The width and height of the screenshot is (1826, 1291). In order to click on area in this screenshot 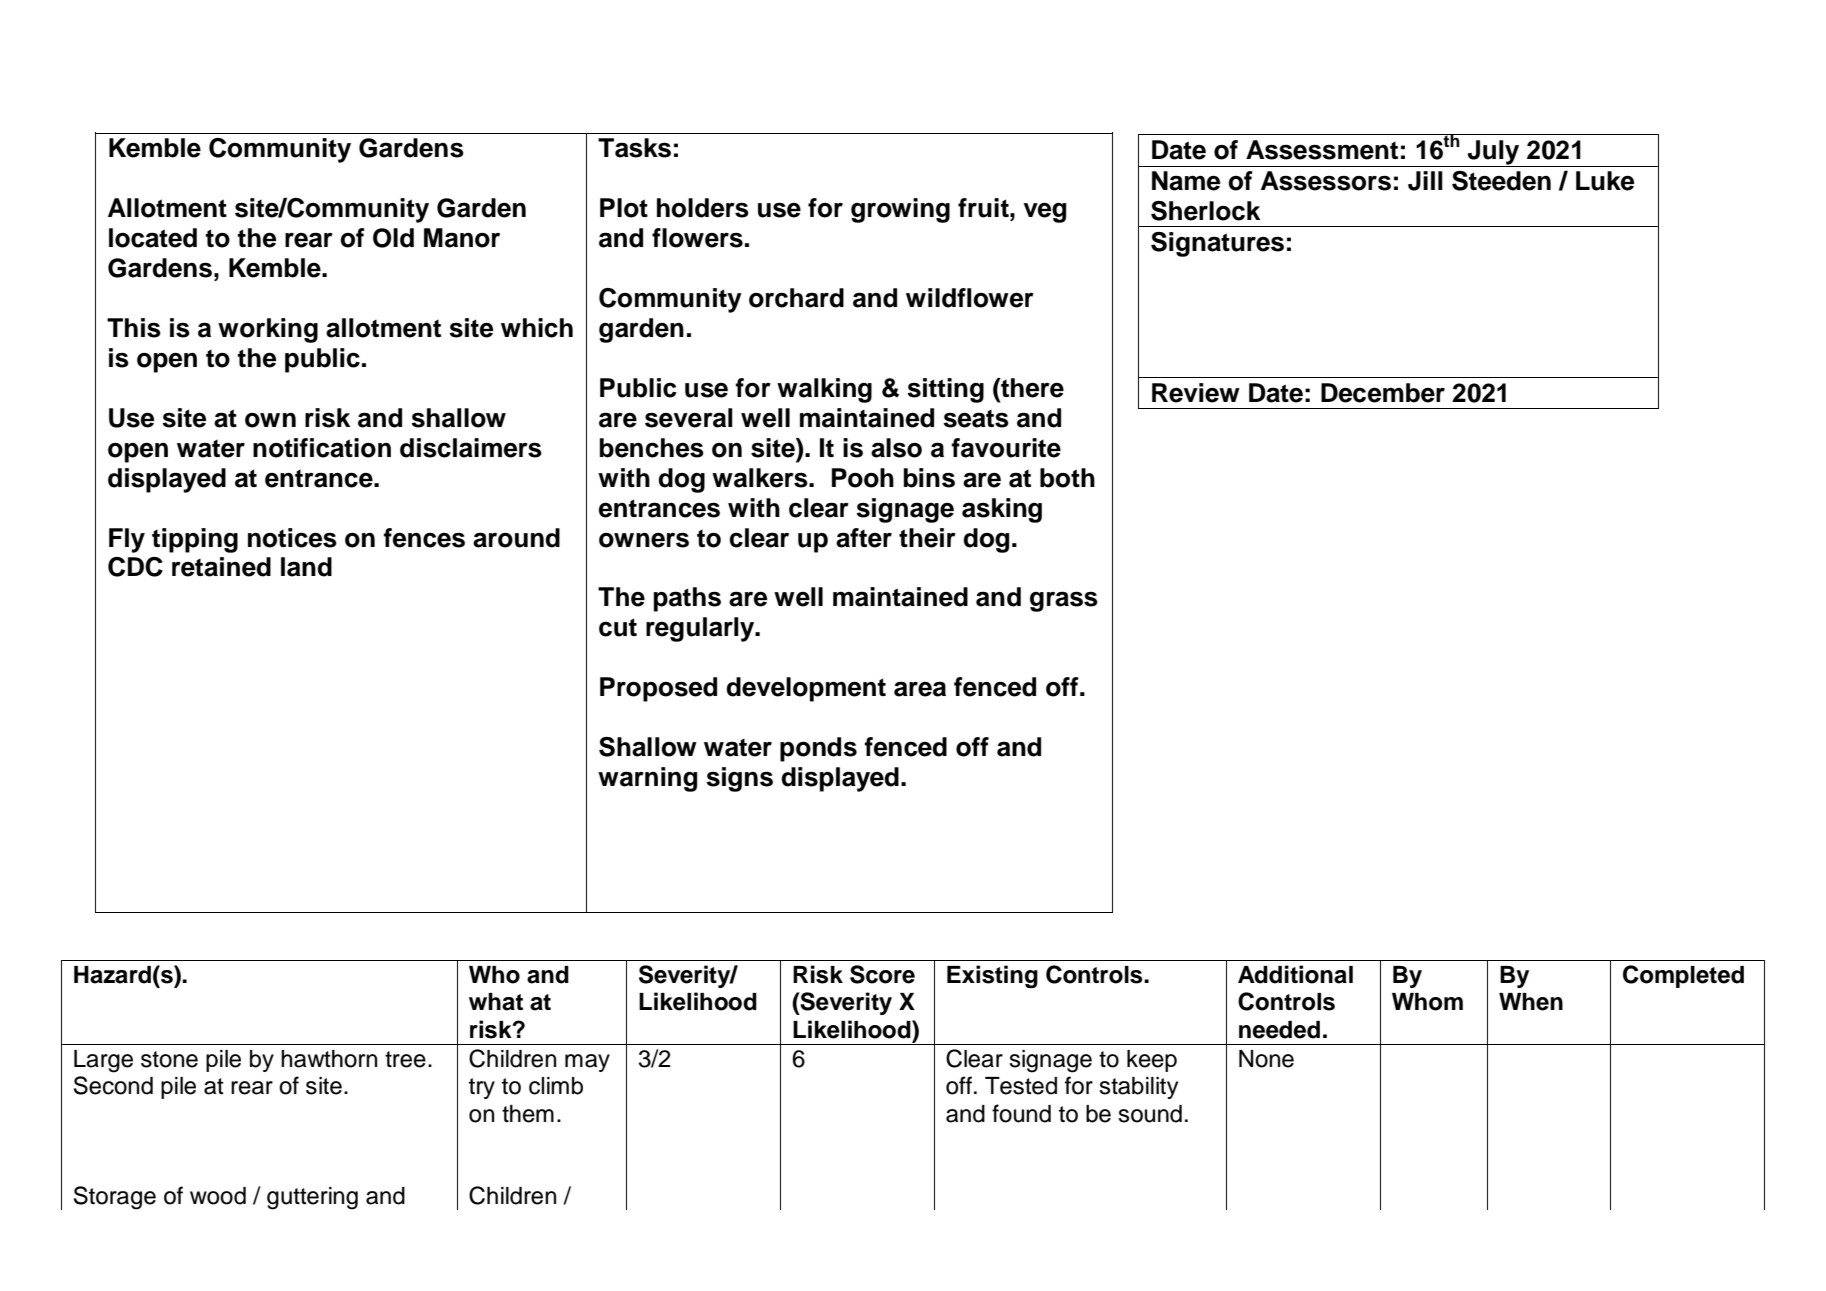, I will do `click(920, 689)`.
